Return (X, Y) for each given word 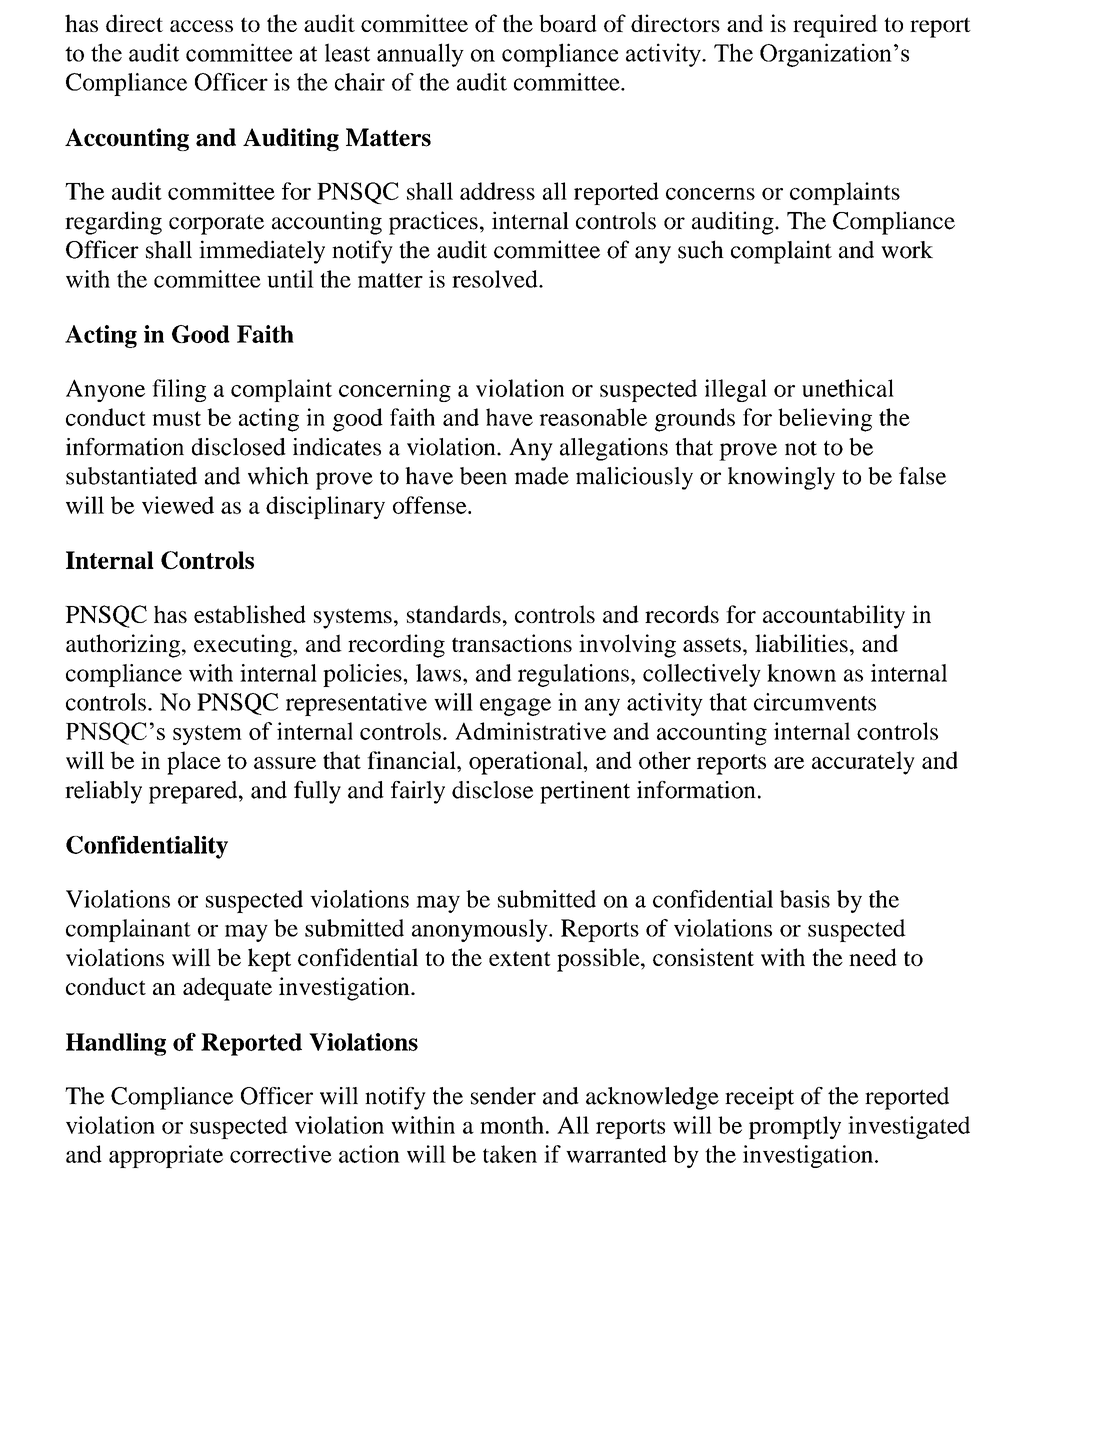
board (568, 23)
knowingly (781, 478)
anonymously (481, 930)
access (201, 26)
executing (244, 646)
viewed (178, 505)
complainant (128, 930)
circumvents (815, 702)
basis (805, 899)
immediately (262, 252)
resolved (496, 279)
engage (515, 707)
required (835, 26)
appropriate (166, 1156)
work (907, 250)
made (541, 476)
